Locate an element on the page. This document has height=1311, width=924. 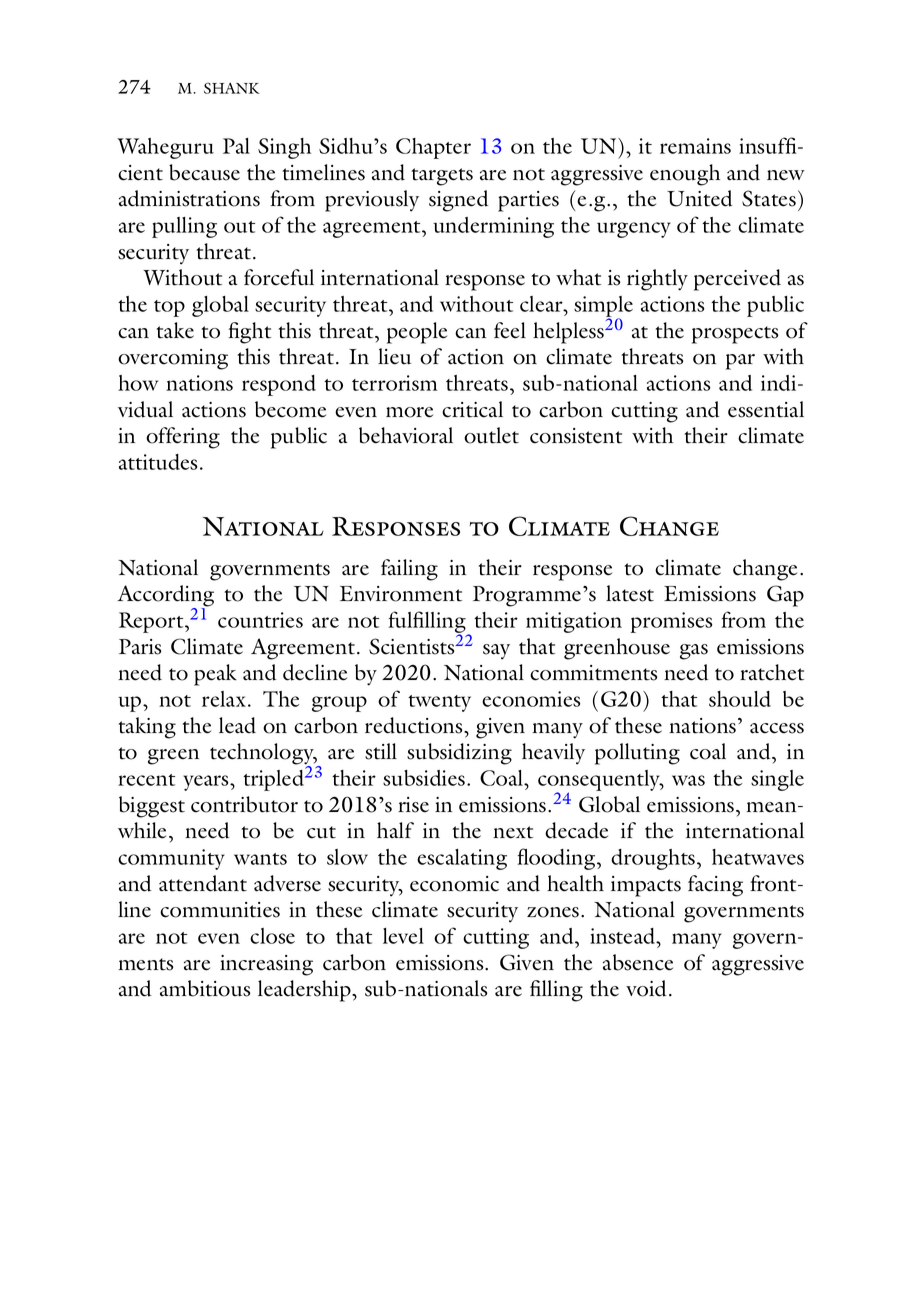
SHANK is located at coordinates (232, 88).
